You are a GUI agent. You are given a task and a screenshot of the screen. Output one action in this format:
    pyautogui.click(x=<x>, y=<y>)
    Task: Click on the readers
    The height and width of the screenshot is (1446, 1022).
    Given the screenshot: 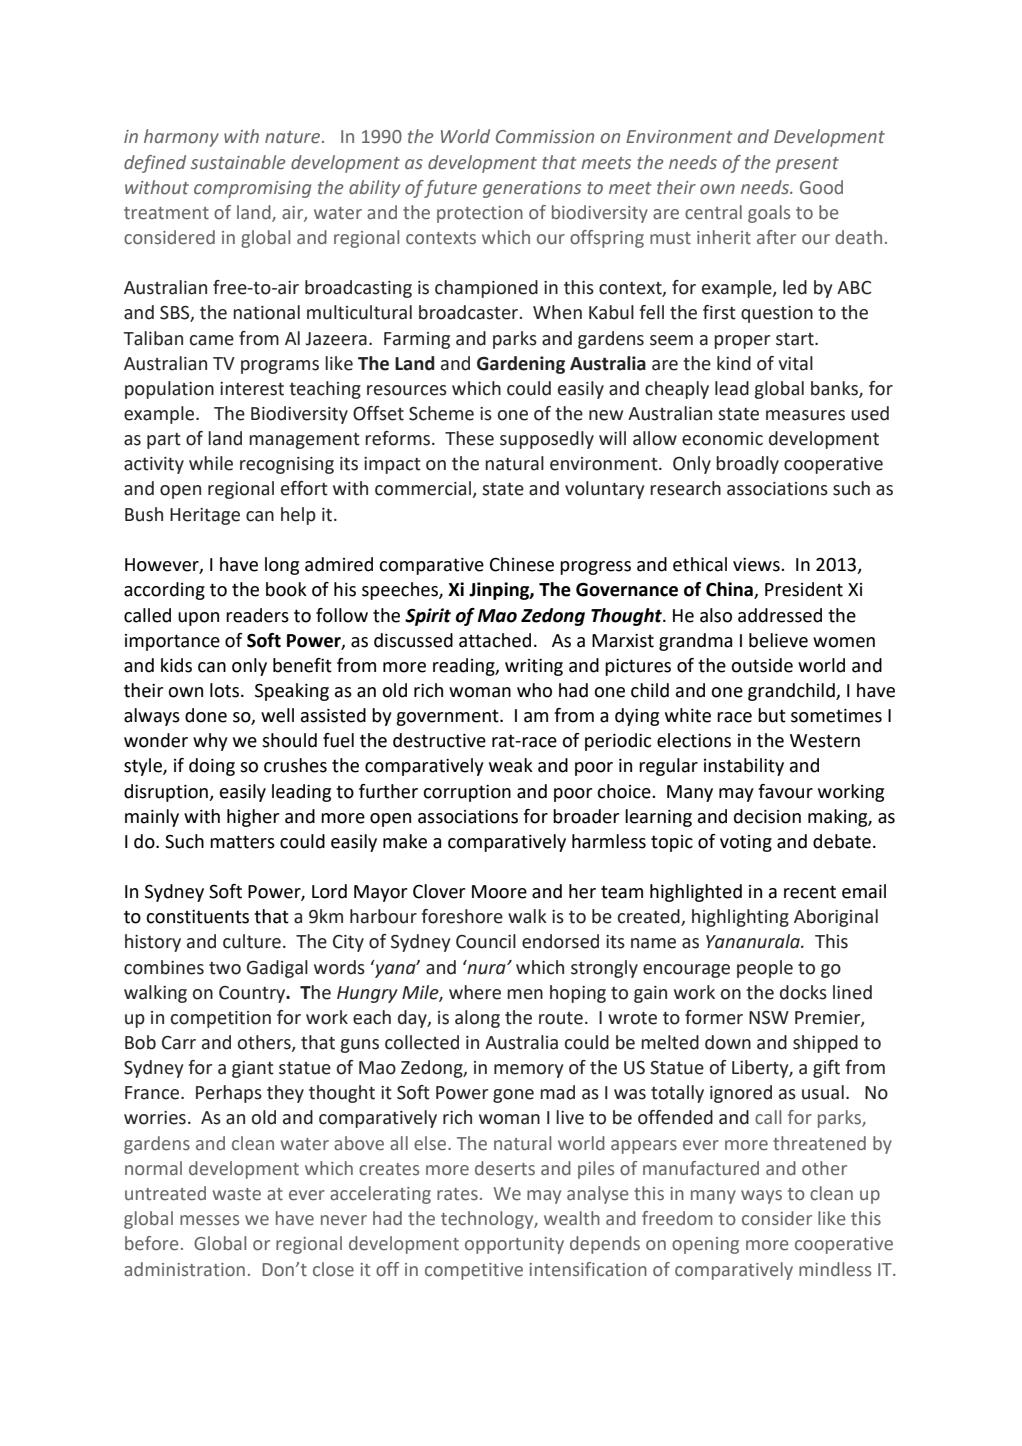 What is the action you would take?
    pyautogui.click(x=257, y=615)
